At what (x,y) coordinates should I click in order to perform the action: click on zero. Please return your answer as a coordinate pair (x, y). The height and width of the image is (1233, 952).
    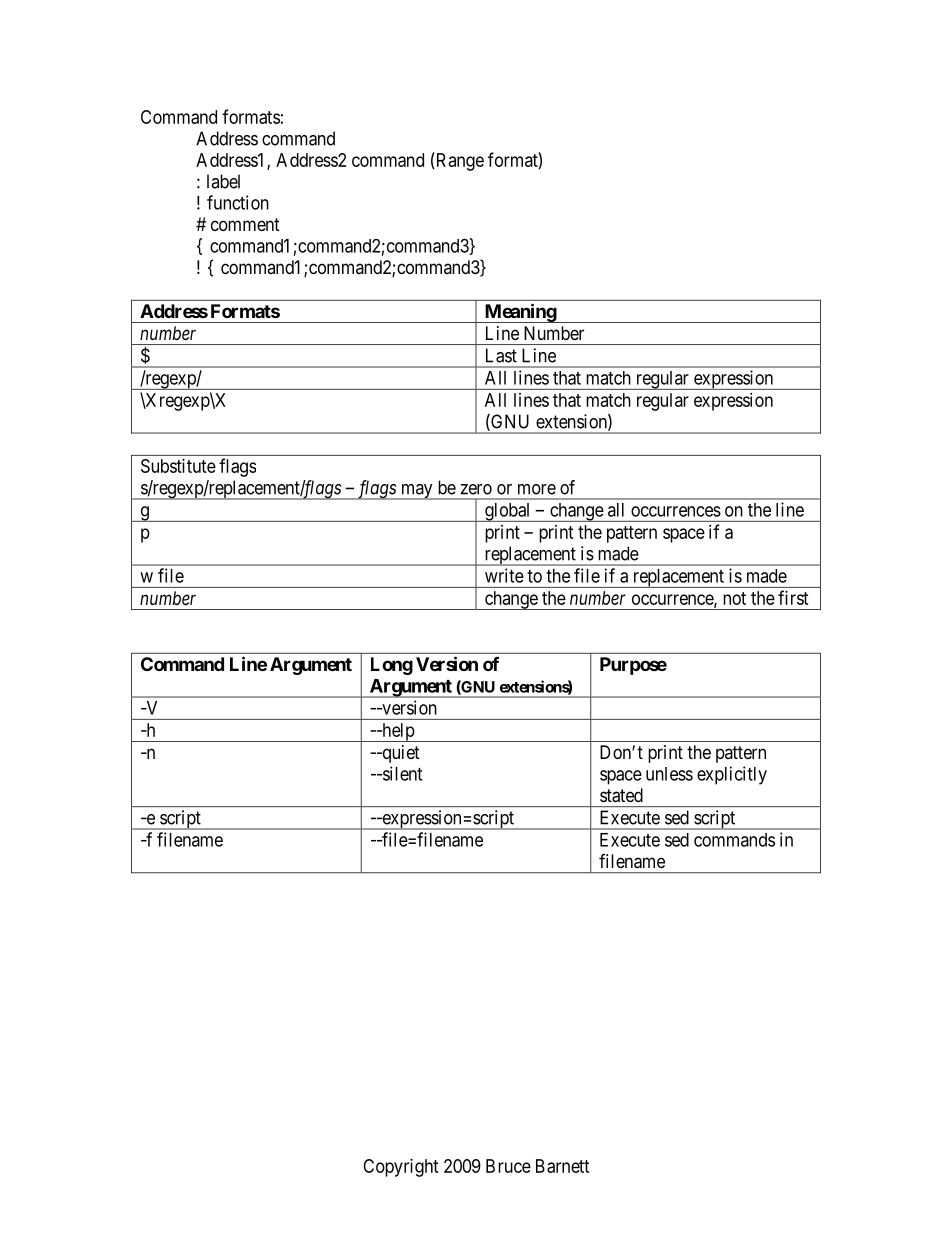
    Looking at the image, I should click on (476, 489).
